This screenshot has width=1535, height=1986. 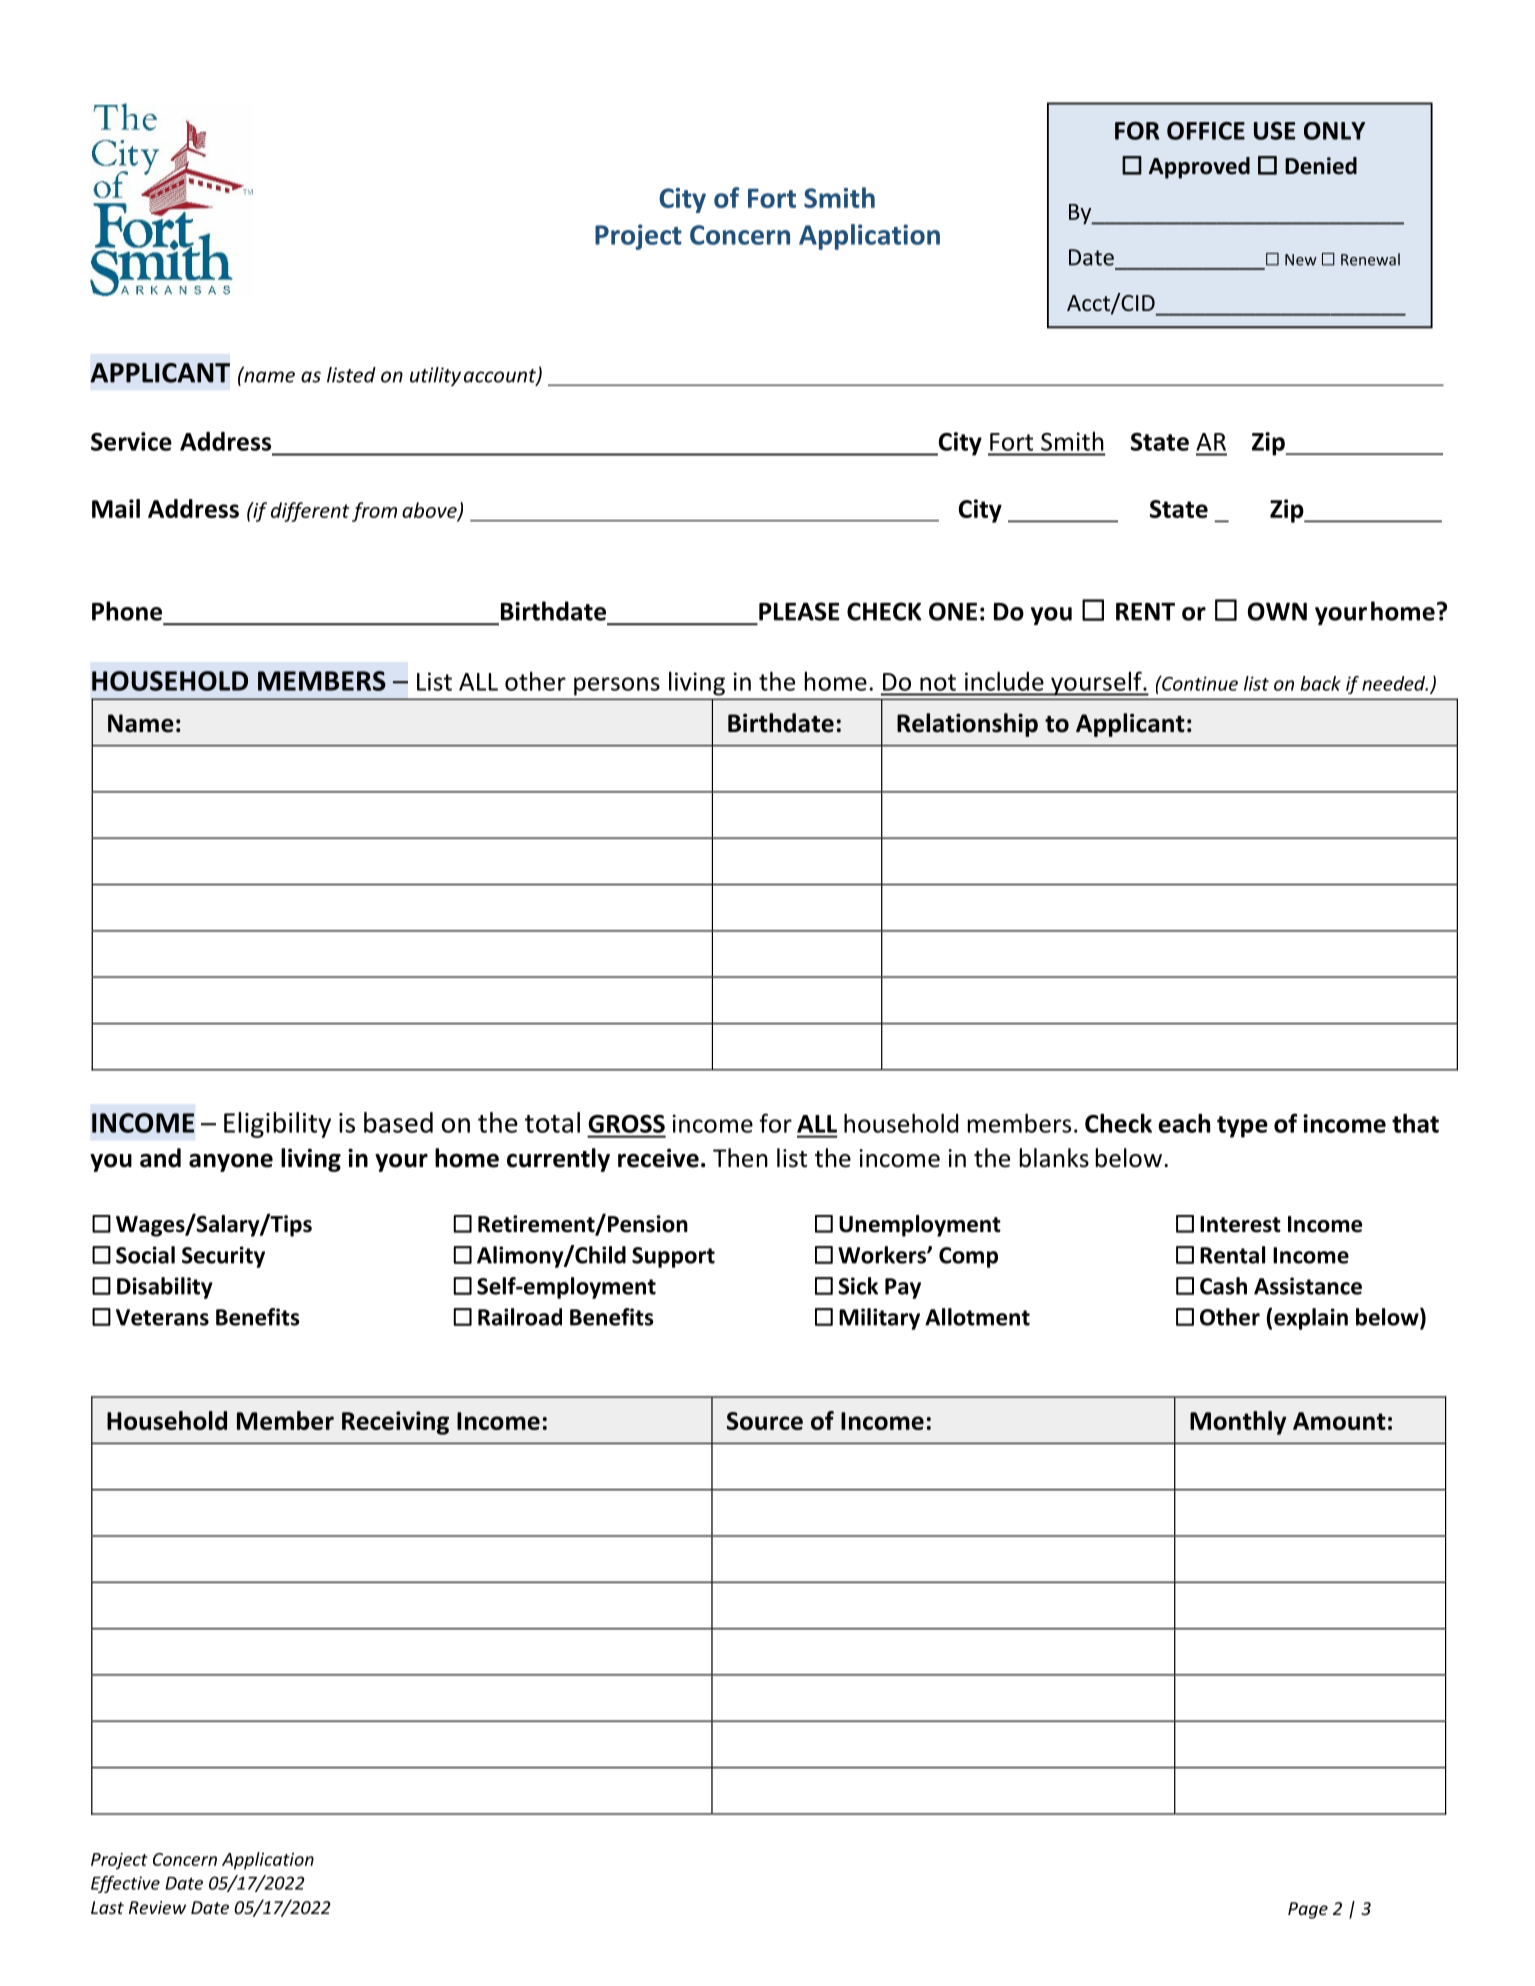 What do you see at coordinates (127, 611) in the screenshot?
I see `Phone` at bounding box center [127, 611].
